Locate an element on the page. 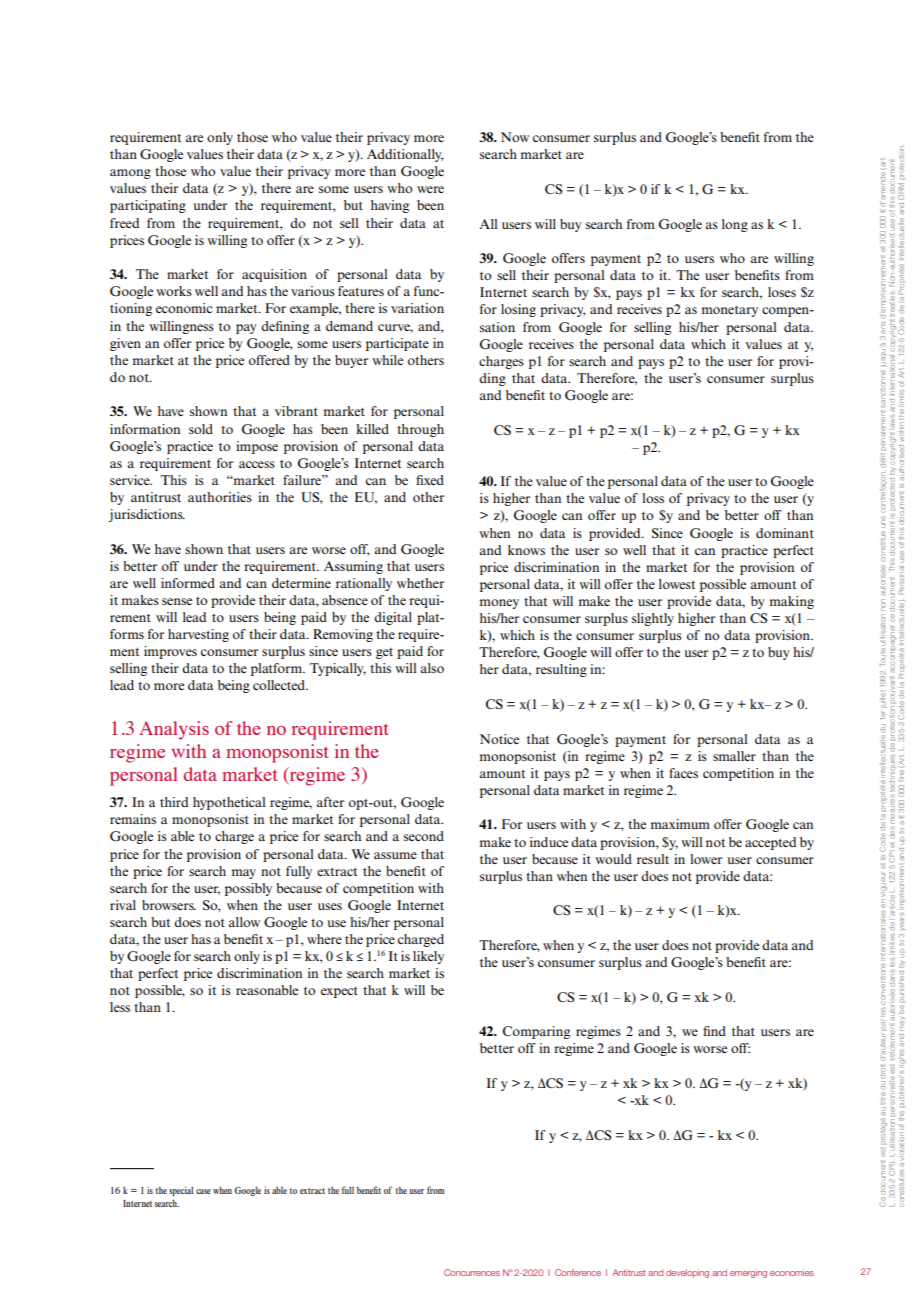 The height and width of the page is (1308, 924). Conference is located at coordinates (578, 1272).
